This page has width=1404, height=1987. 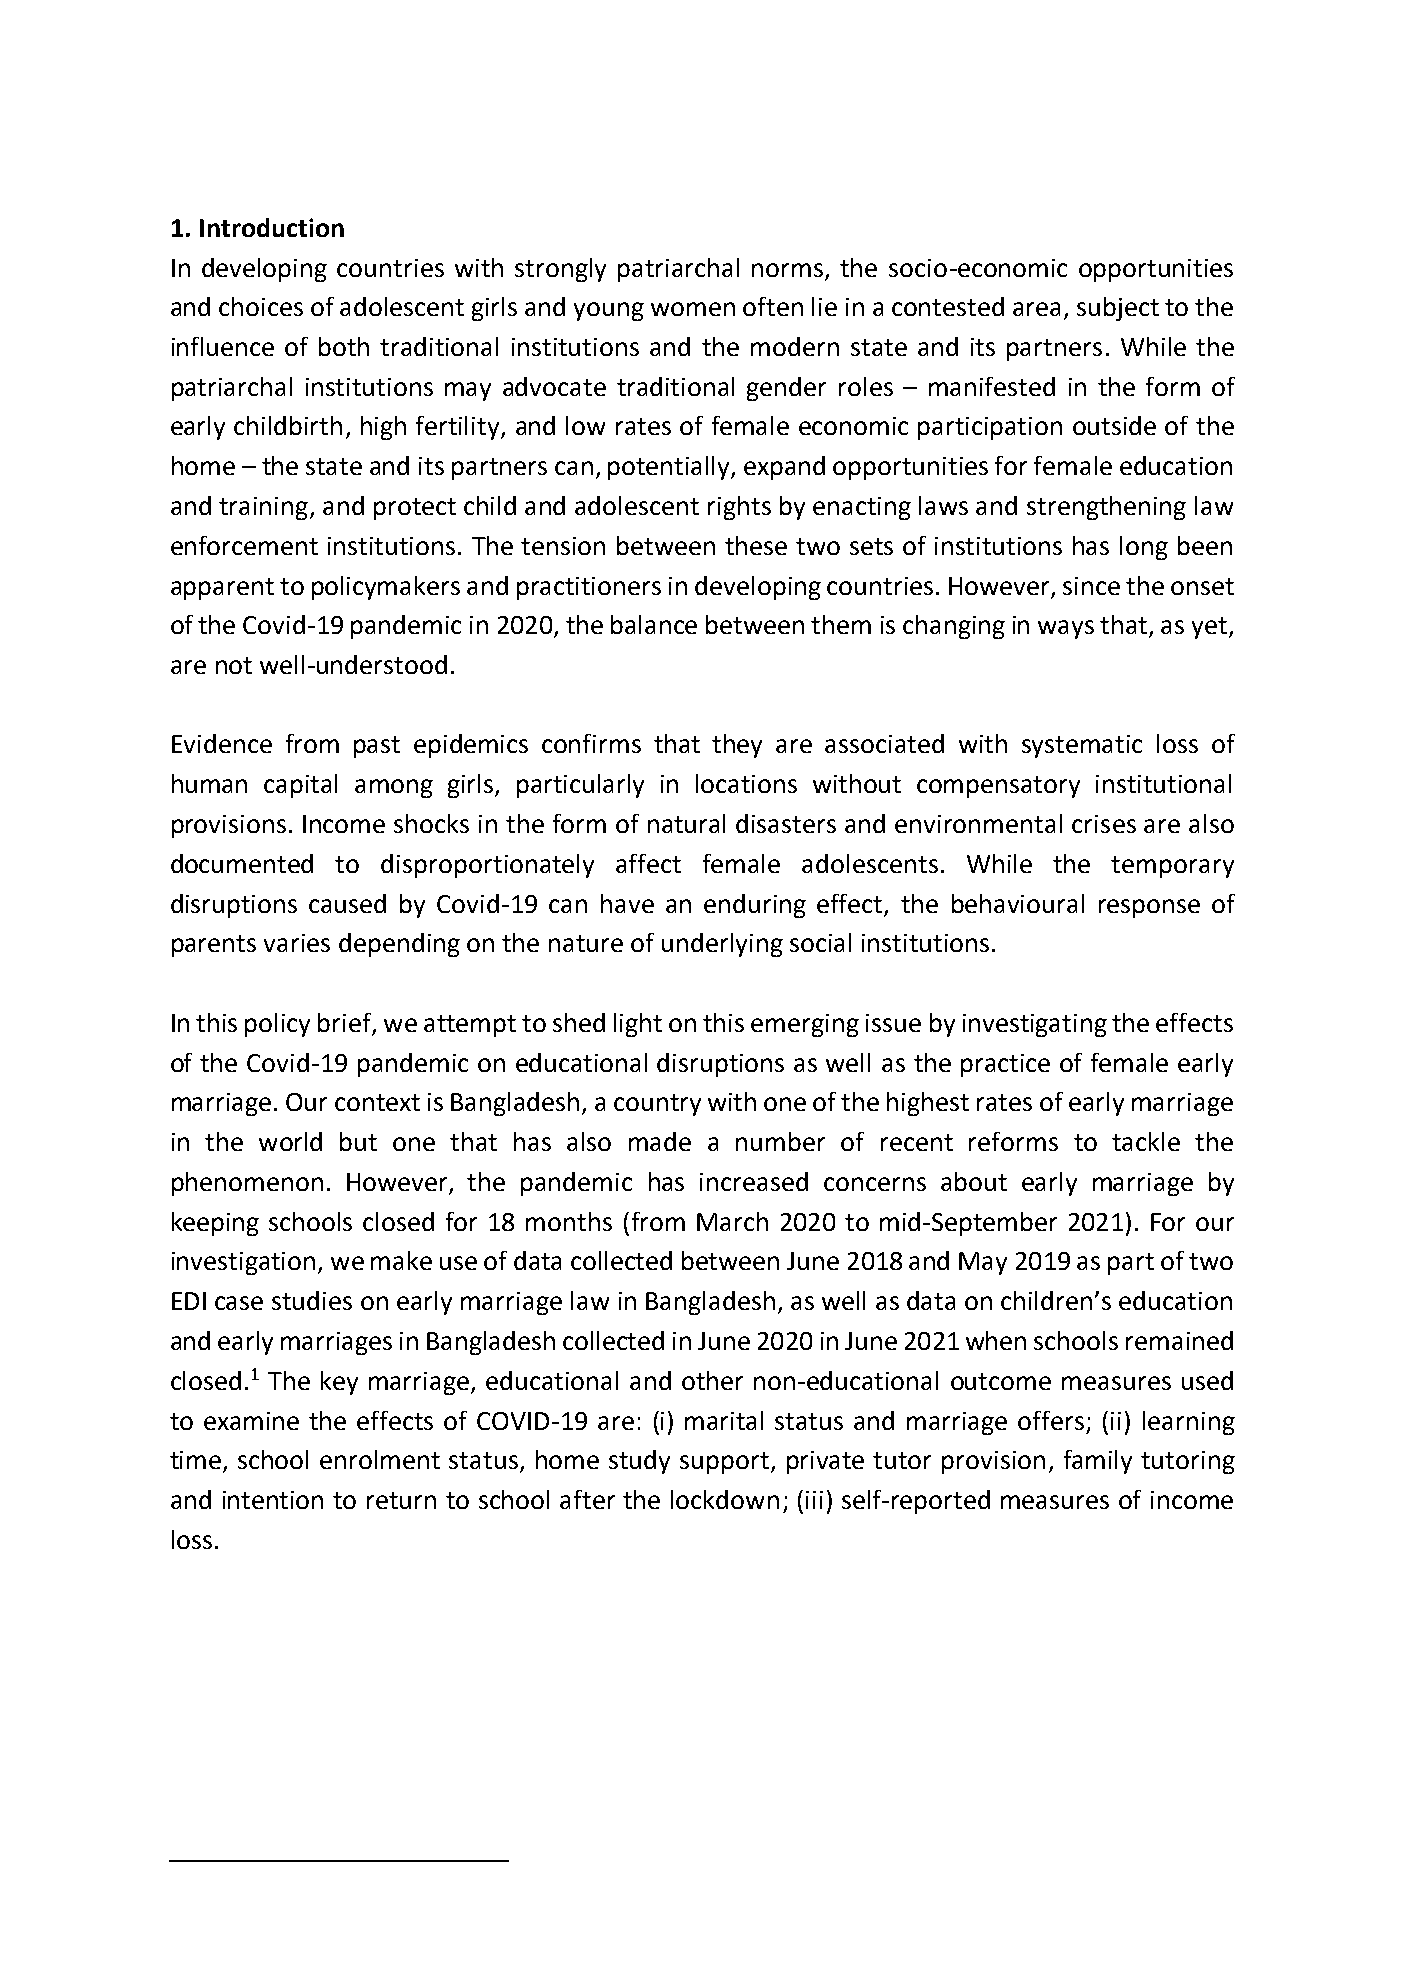 I want to click on enrolment, so click(x=380, y=1459).
